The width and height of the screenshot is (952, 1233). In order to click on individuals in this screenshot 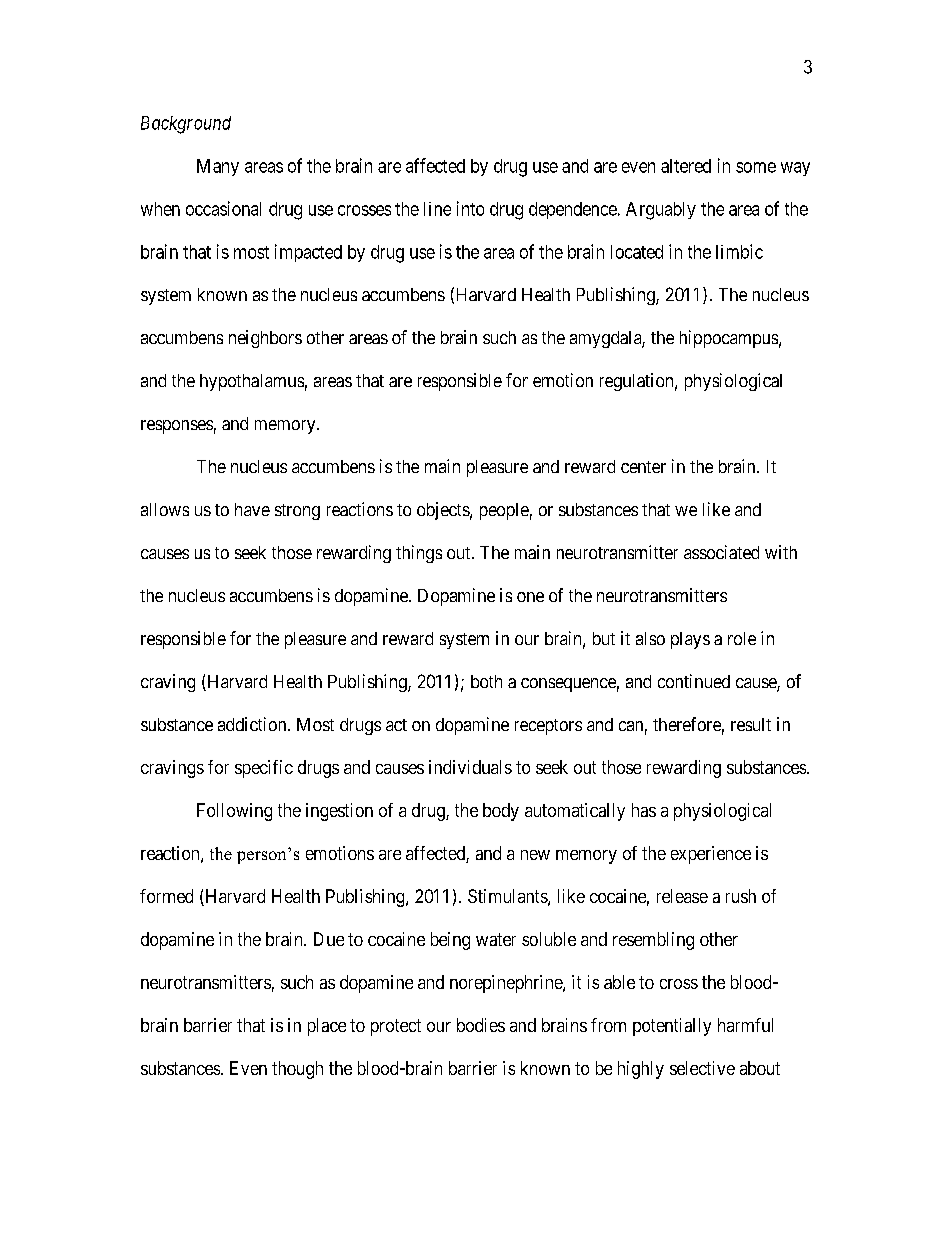, I will do `click(470, 767)`.
